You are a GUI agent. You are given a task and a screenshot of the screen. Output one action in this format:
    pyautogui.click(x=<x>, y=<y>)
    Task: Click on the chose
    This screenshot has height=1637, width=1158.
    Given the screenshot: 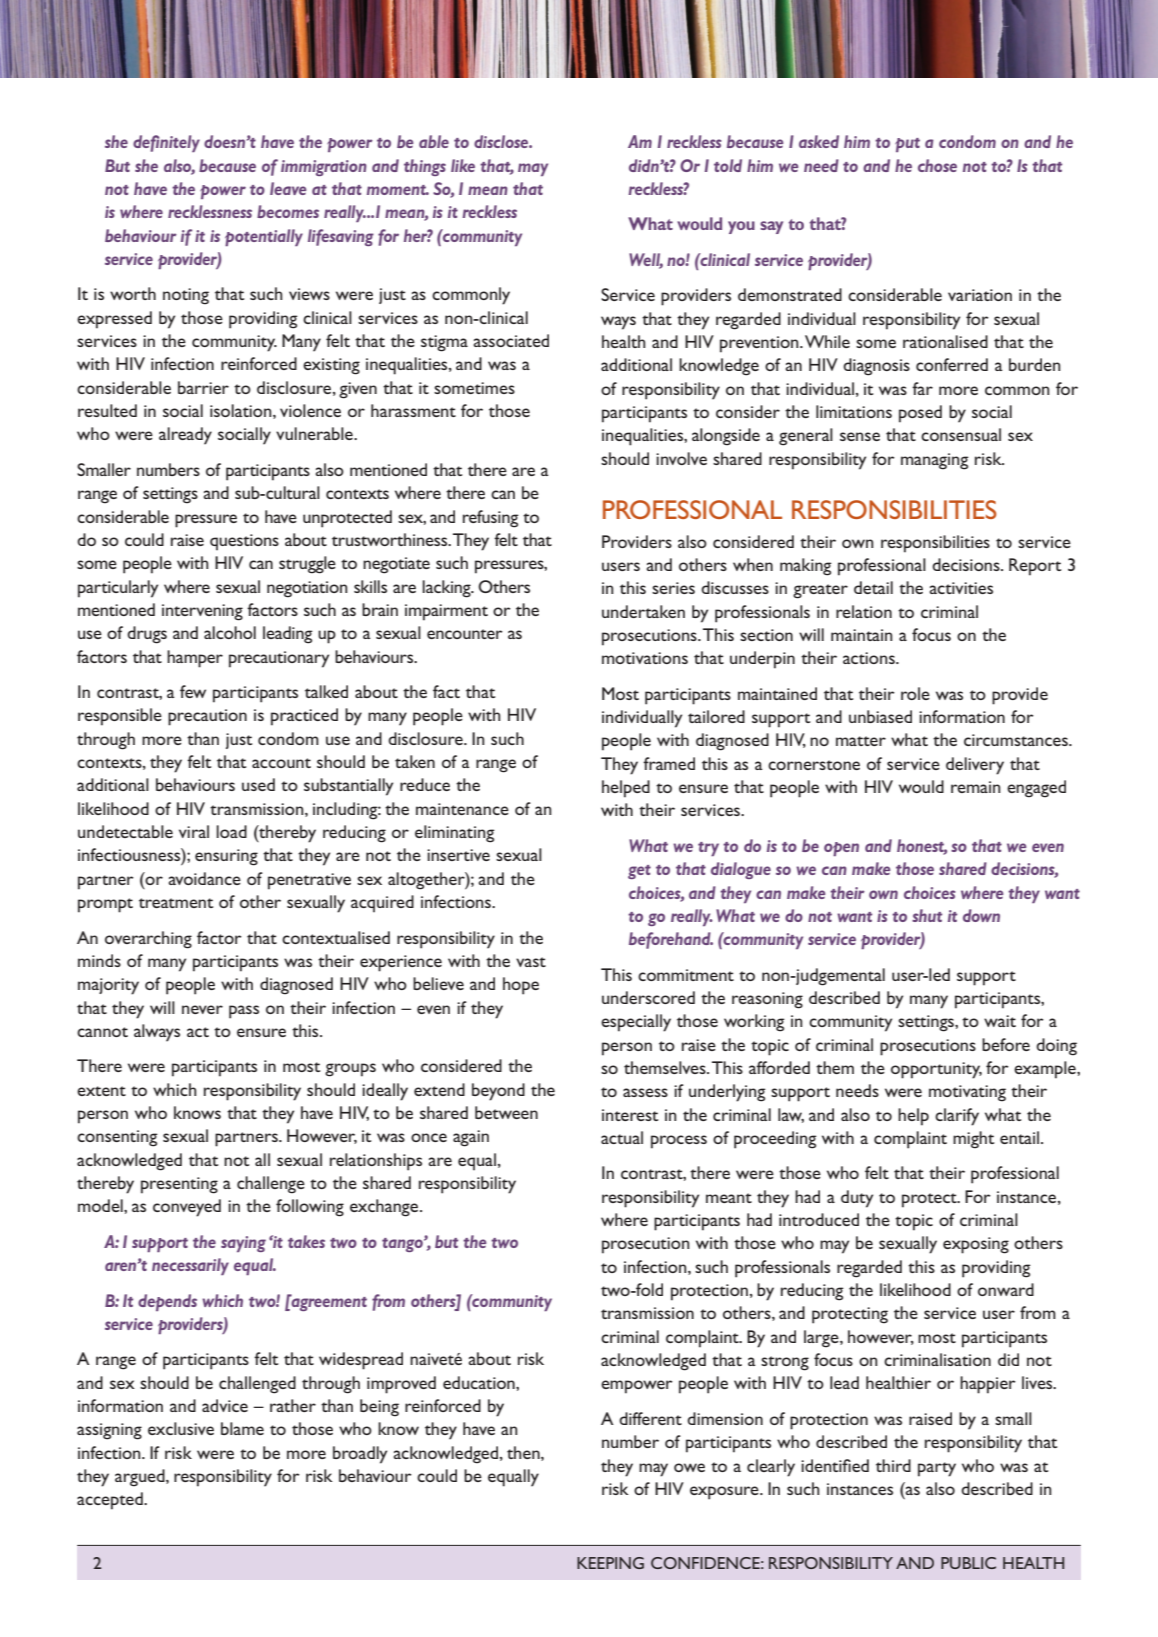 What is the action you would take?
    pyautogui.click(x=937, y=165)
